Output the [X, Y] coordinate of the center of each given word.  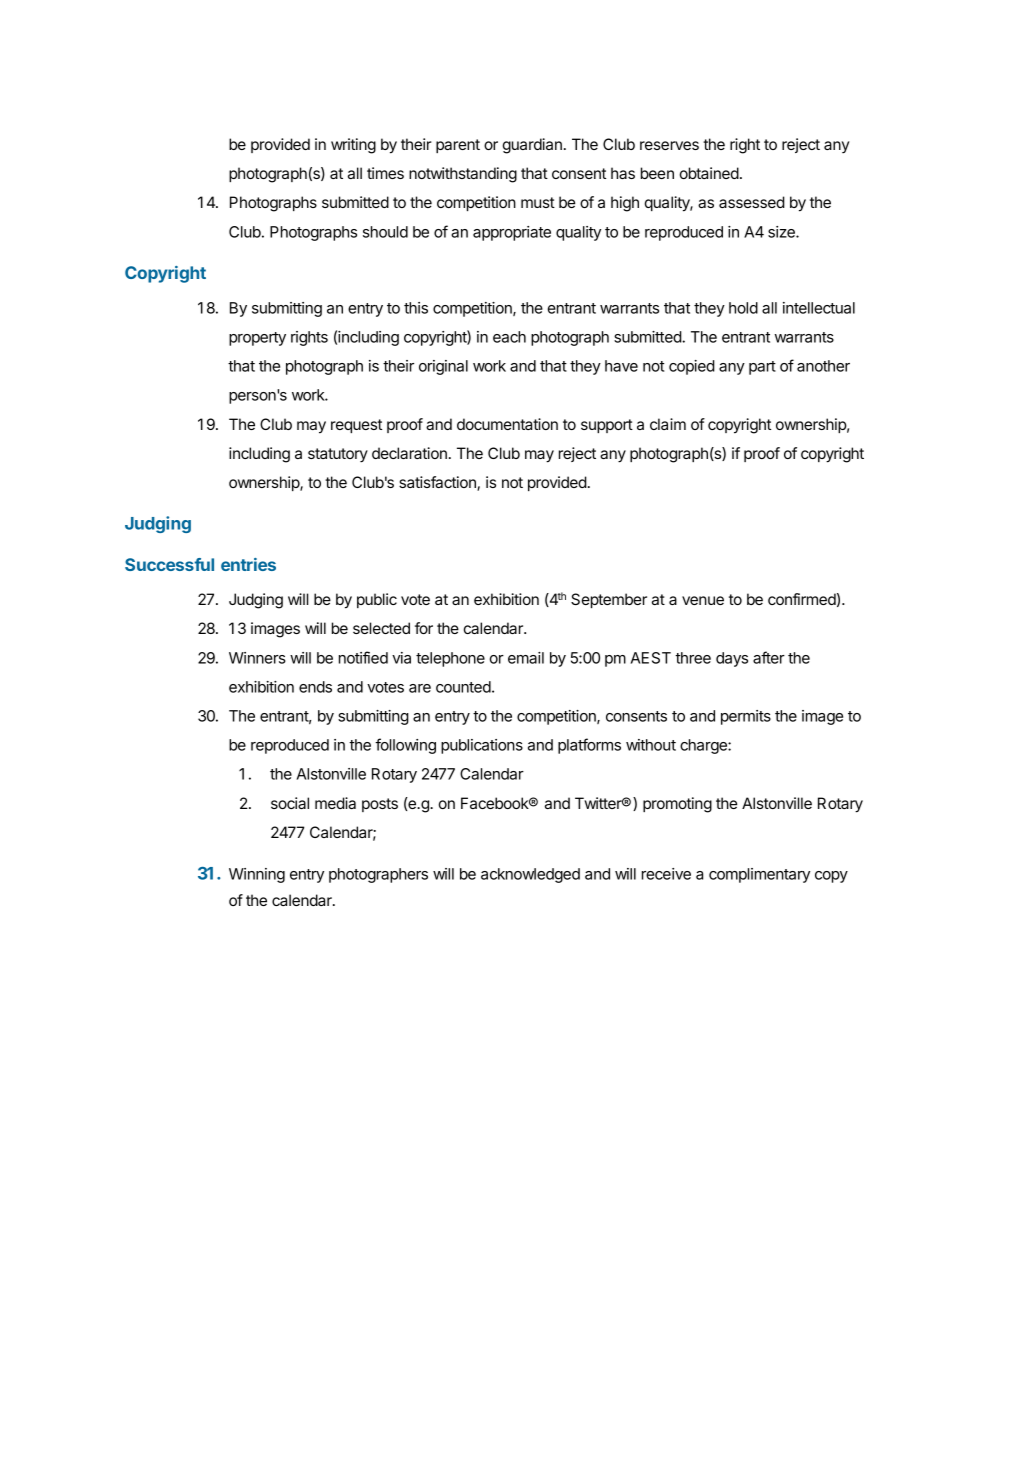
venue [703, 600]
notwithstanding [463, 175]
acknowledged [530, 875]
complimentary [759, 875]
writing [353, 146]
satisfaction [438, 483]
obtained [709, 173]
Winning [257, 875]
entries [248, 564]
